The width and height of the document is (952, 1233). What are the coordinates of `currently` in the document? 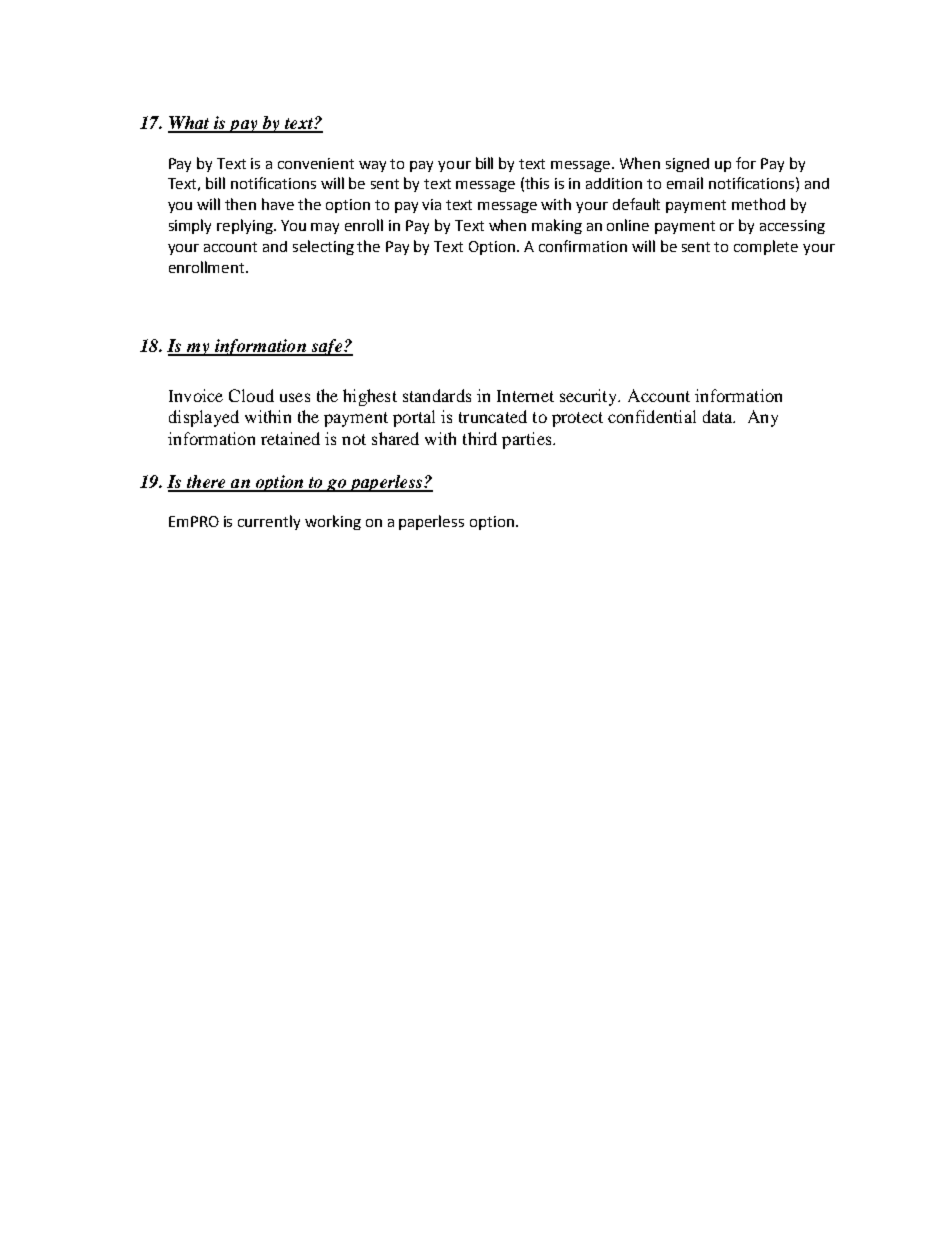 It's located at (269, 522).
